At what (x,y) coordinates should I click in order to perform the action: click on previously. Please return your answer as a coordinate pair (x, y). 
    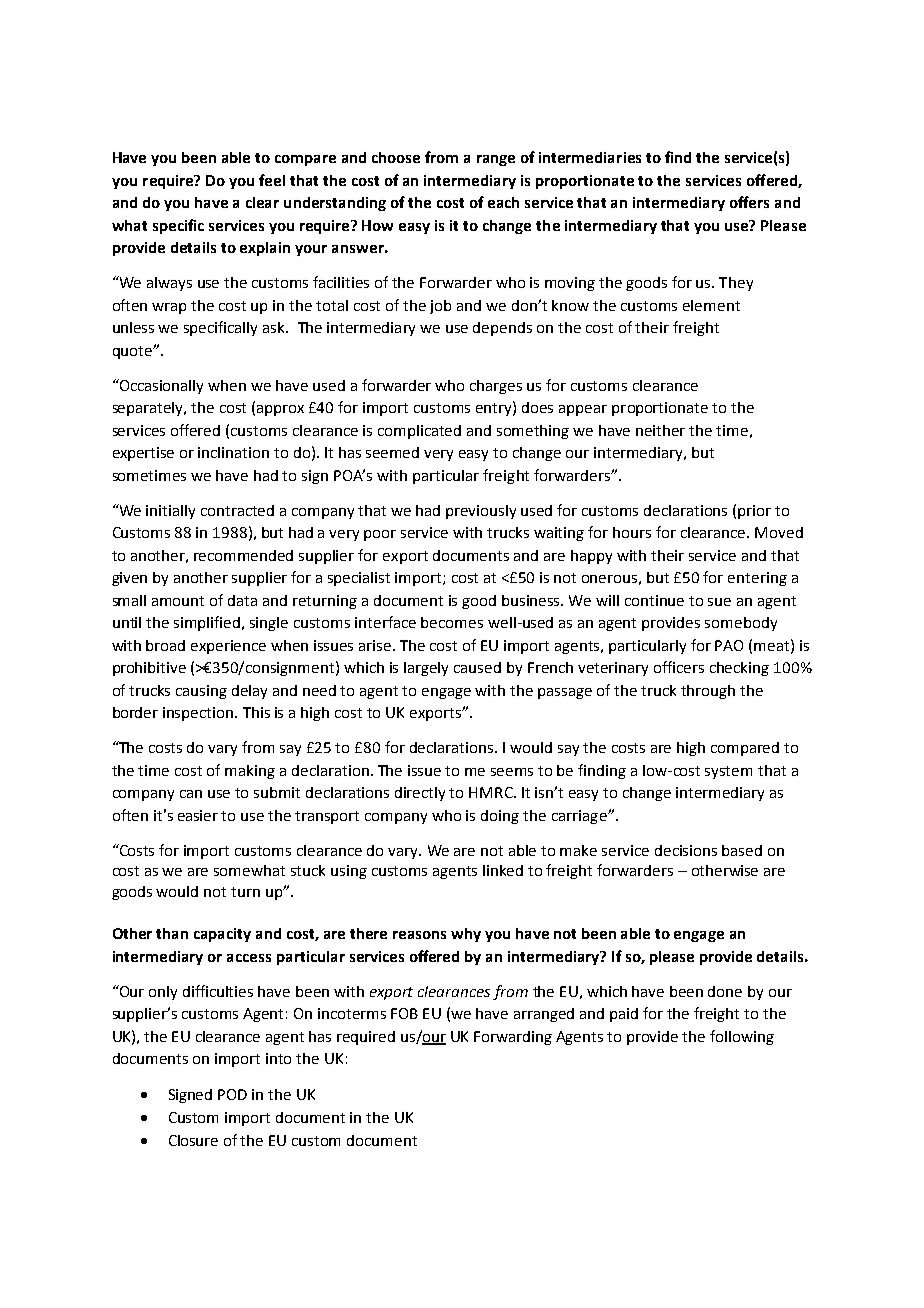
    Looking at the image, I should click on (481, 512).
